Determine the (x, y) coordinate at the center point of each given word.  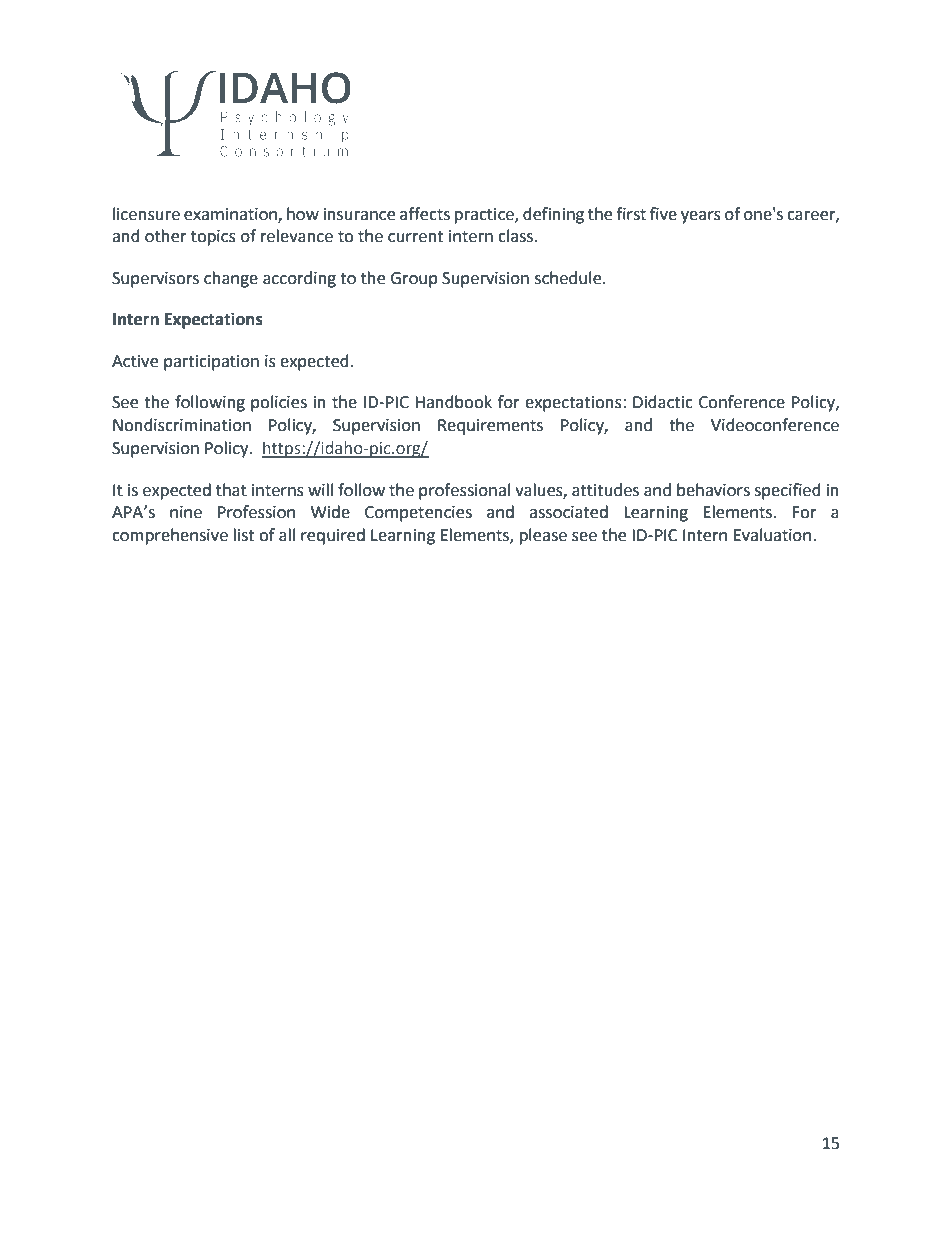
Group (414, 280)
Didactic (663, 402)
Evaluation (772, 535)
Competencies (418, 514)
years (701, 217)
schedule (569, 278)
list (244, 535)
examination (231, 215)
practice (485, 216)
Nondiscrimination (182, 425)
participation (211, 363)
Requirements (490, 427)
